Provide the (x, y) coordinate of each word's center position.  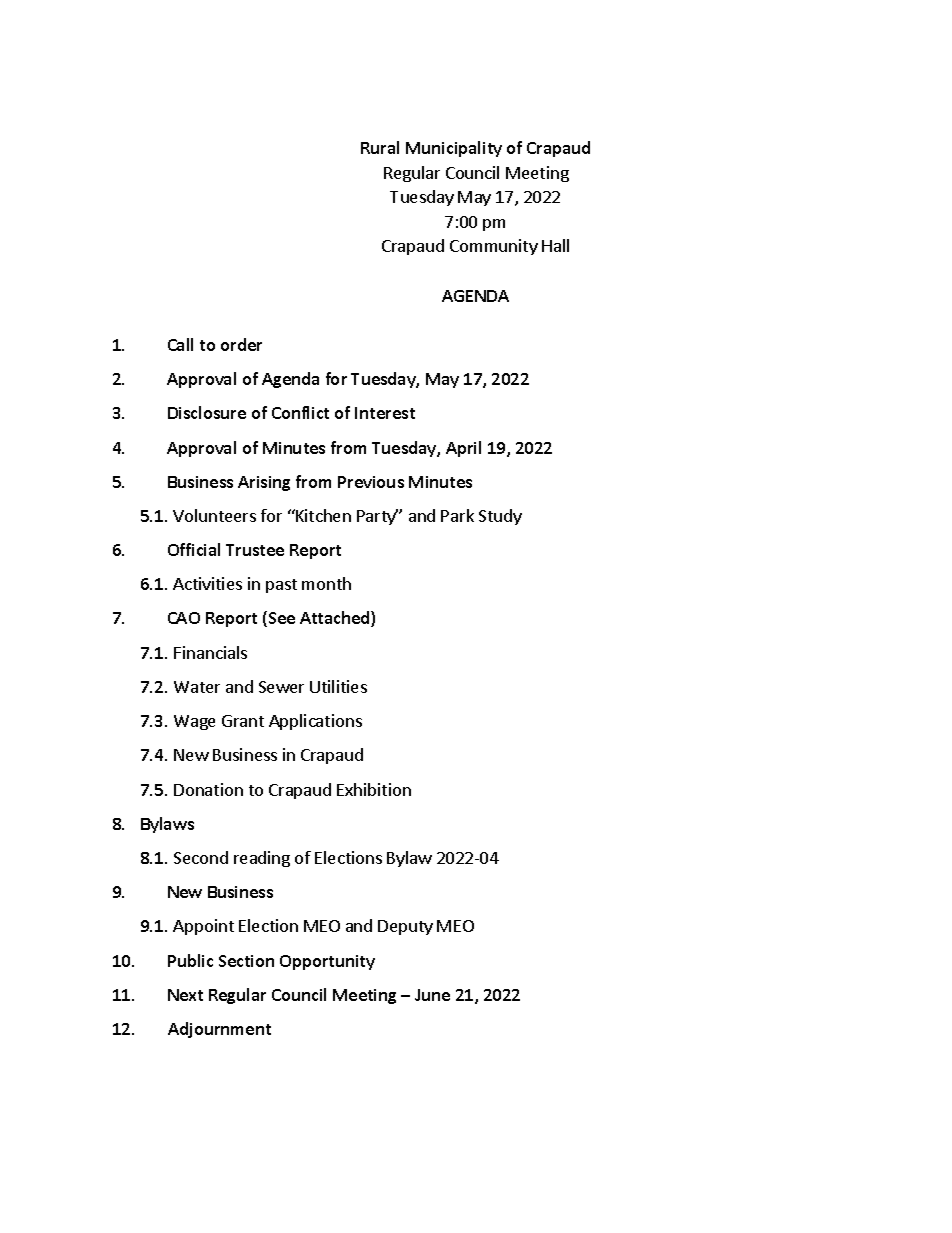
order (241, 344)
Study (500, 517)
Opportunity (327, 962)
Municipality (454, 149)
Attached (336, 619)
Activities (207, 583)
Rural (380, 147)
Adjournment (219, 1030)
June (432, 995)
